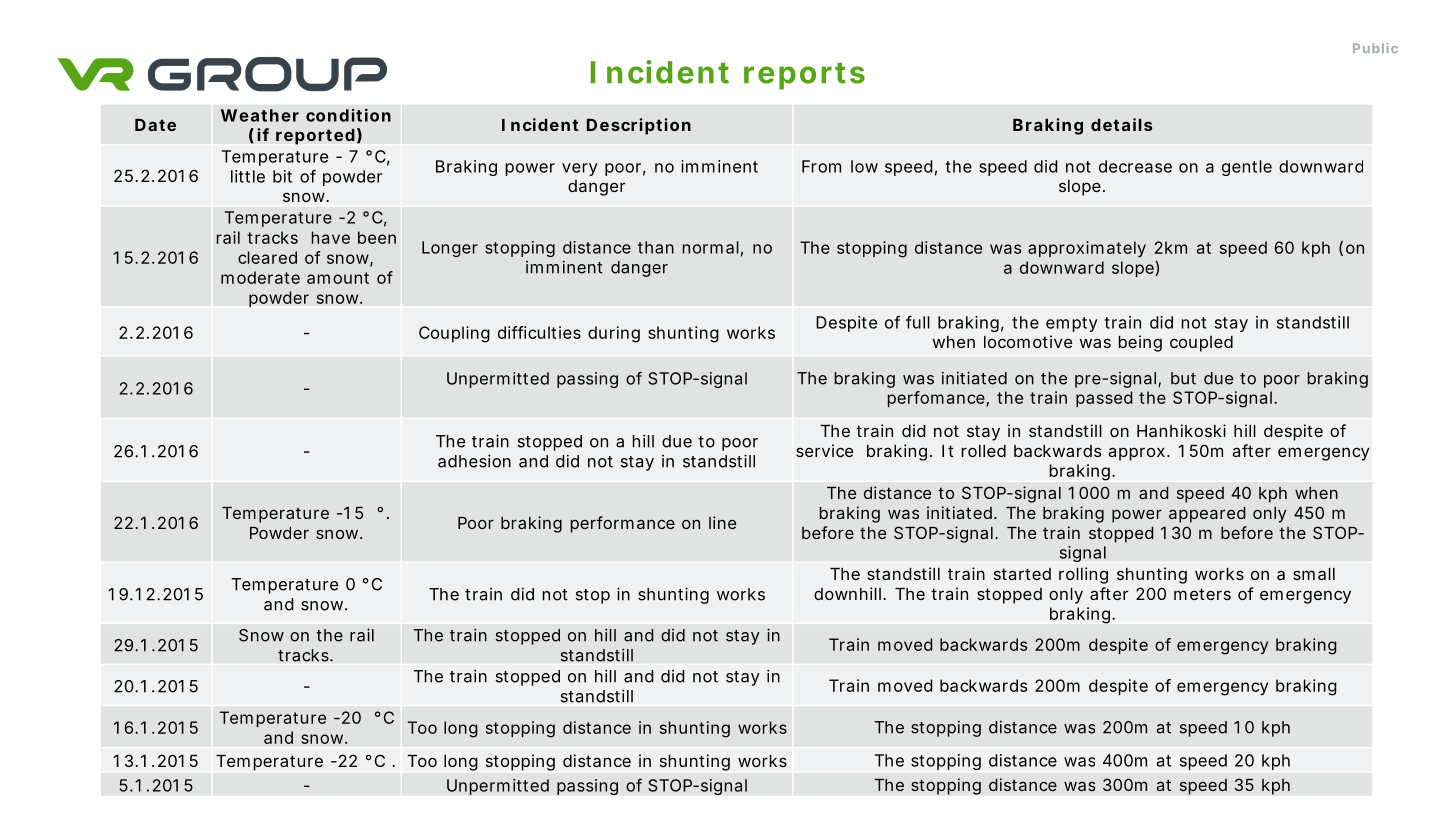 The width and height of the document is (1456, 819). Describe the element at coordinates (984, 451) in the document. I see `rolled` at that location.
